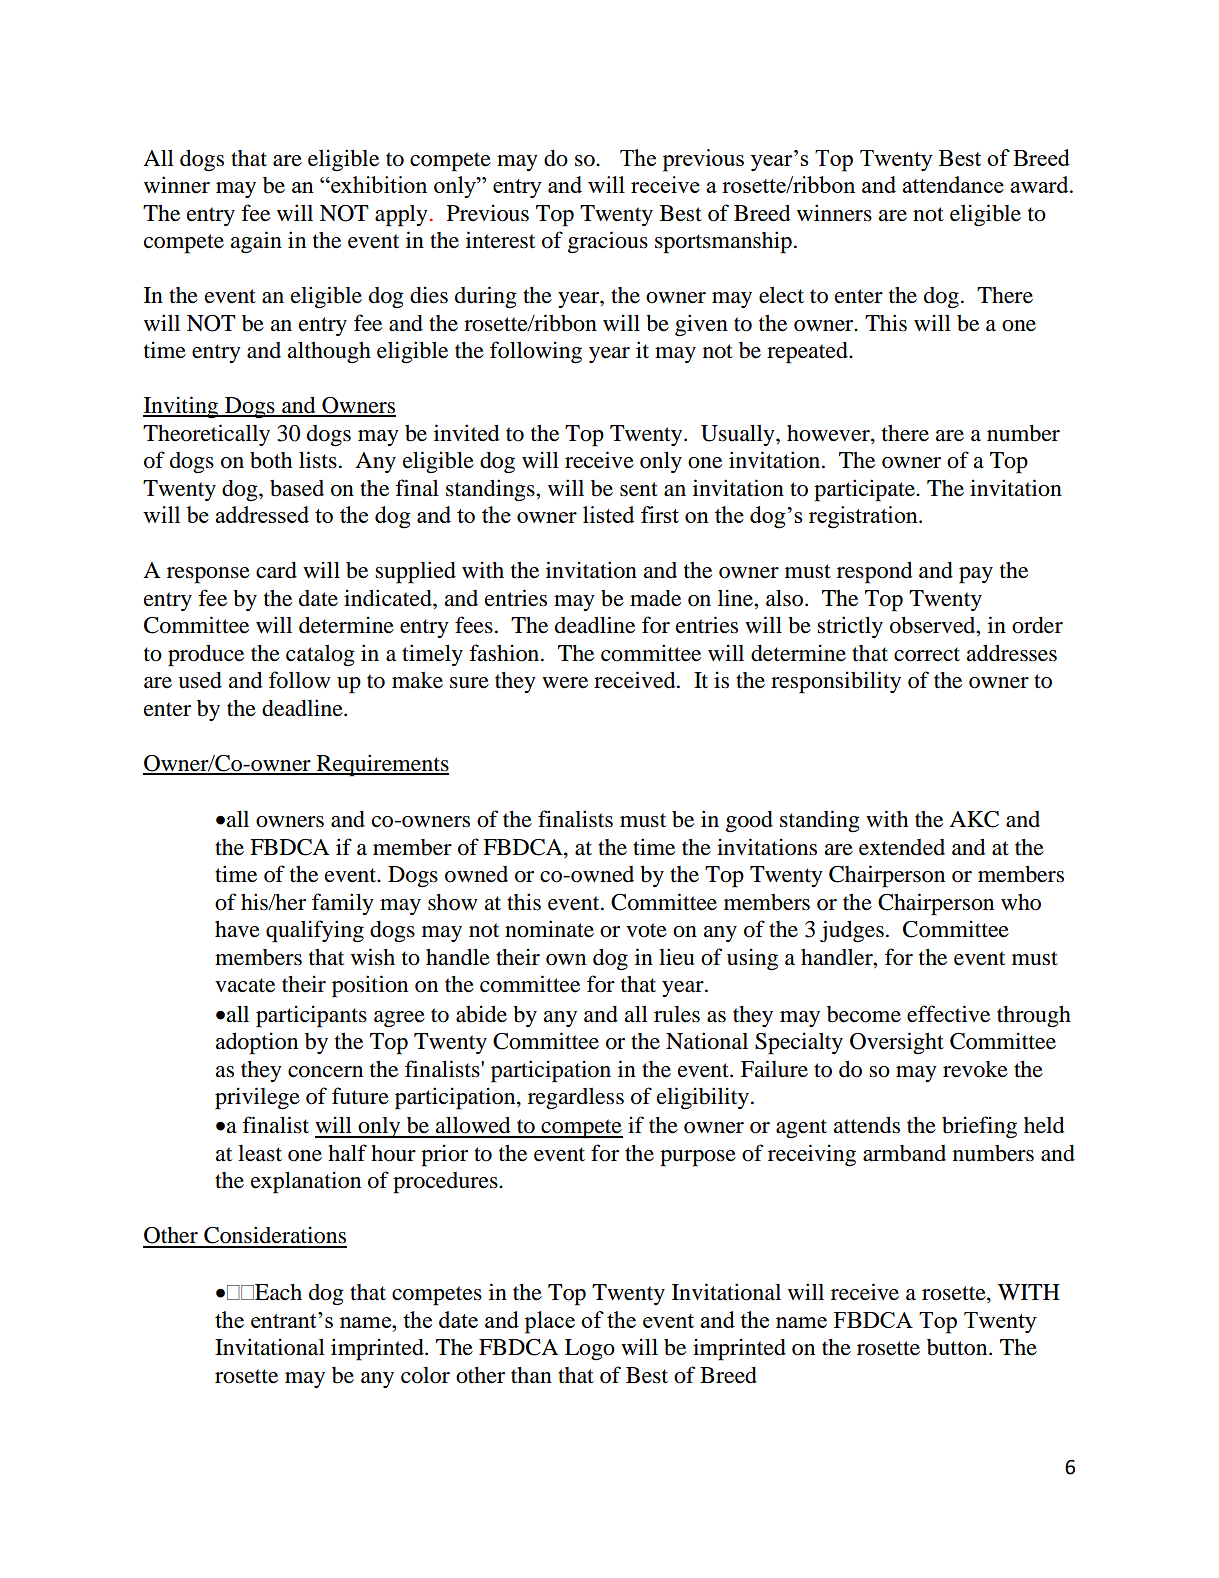  I want to click on armband, so click(904, 1153).
